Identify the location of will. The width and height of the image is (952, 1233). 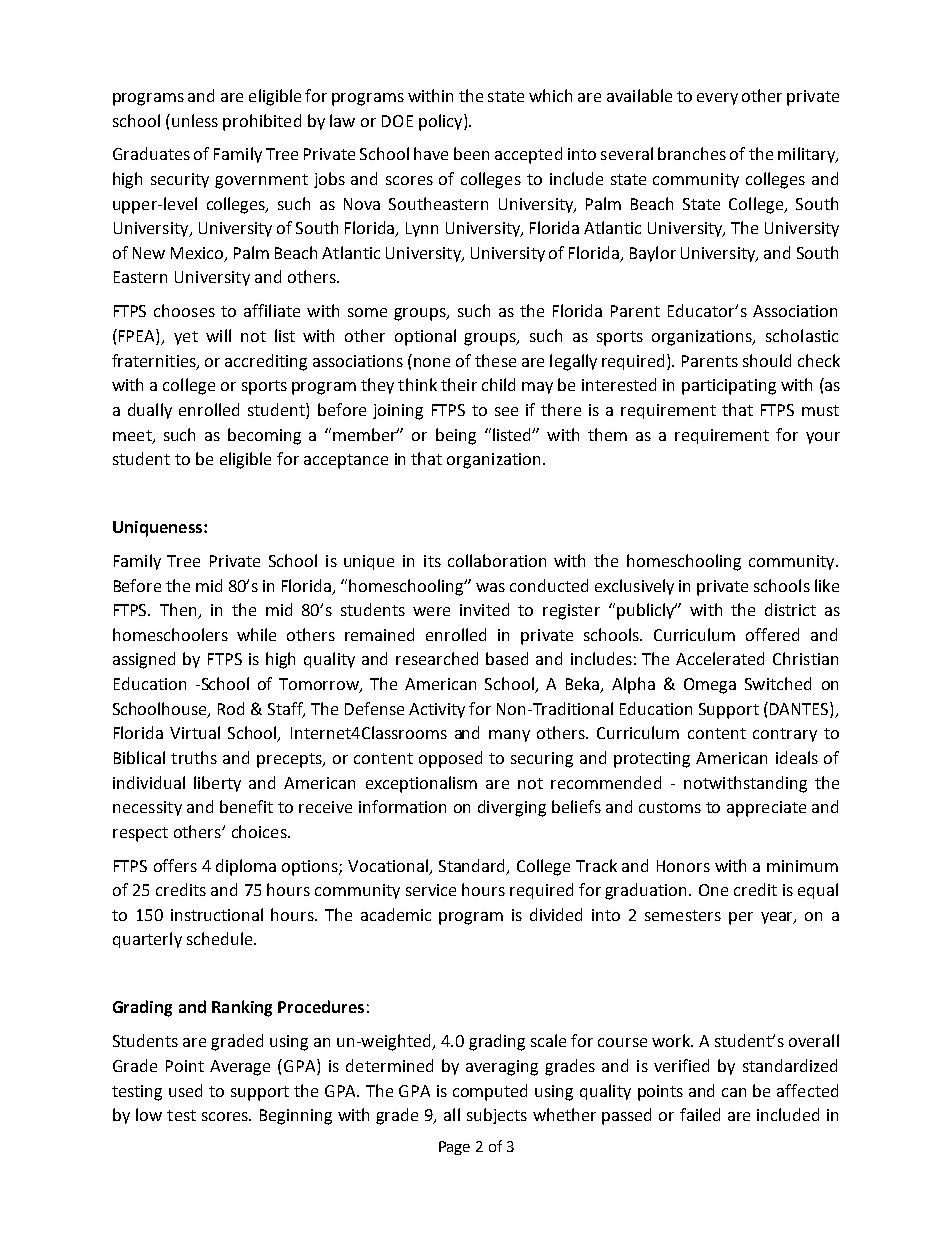
(218, 335).
